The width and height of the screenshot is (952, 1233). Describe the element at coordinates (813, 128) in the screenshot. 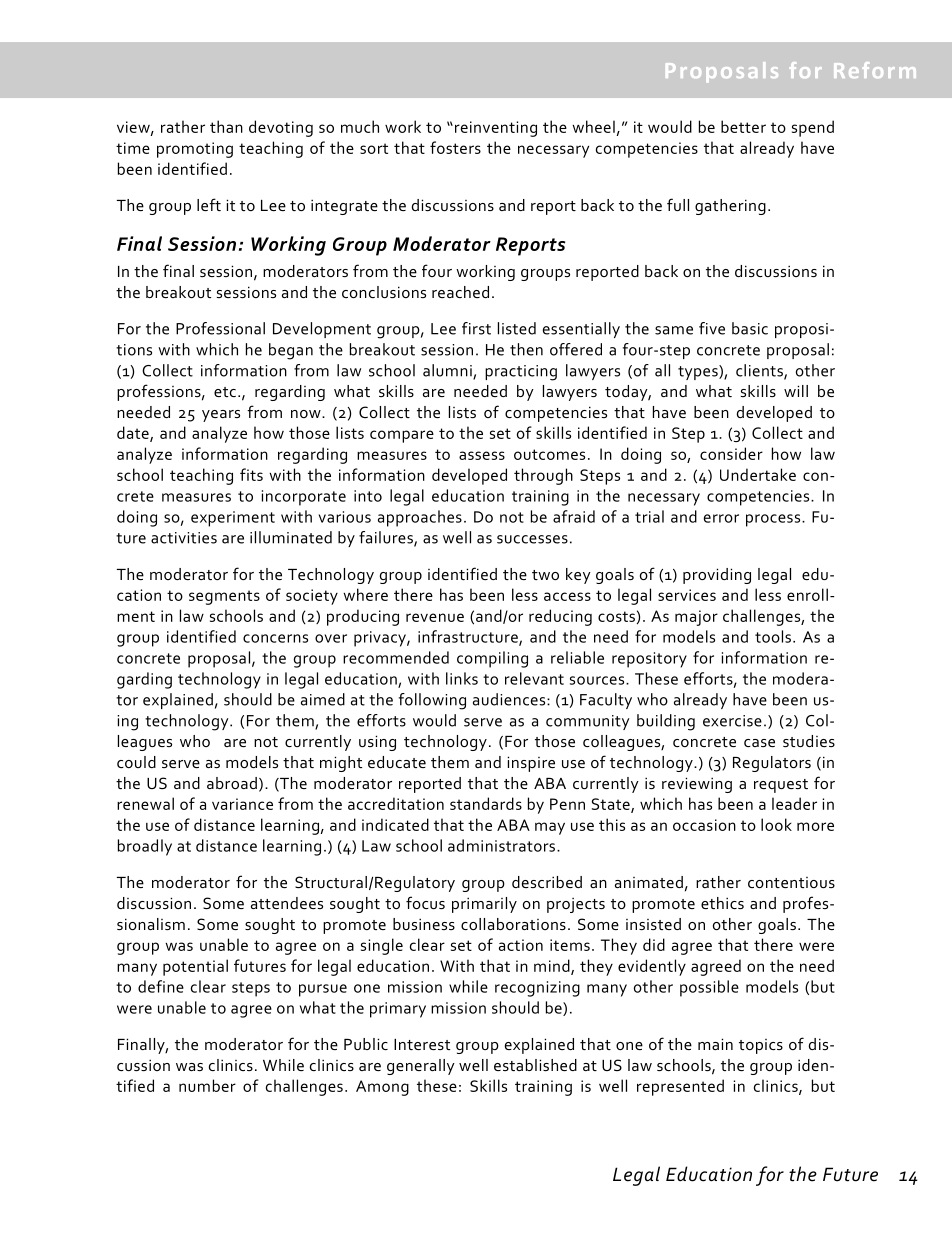

I see `spend` at that location.
